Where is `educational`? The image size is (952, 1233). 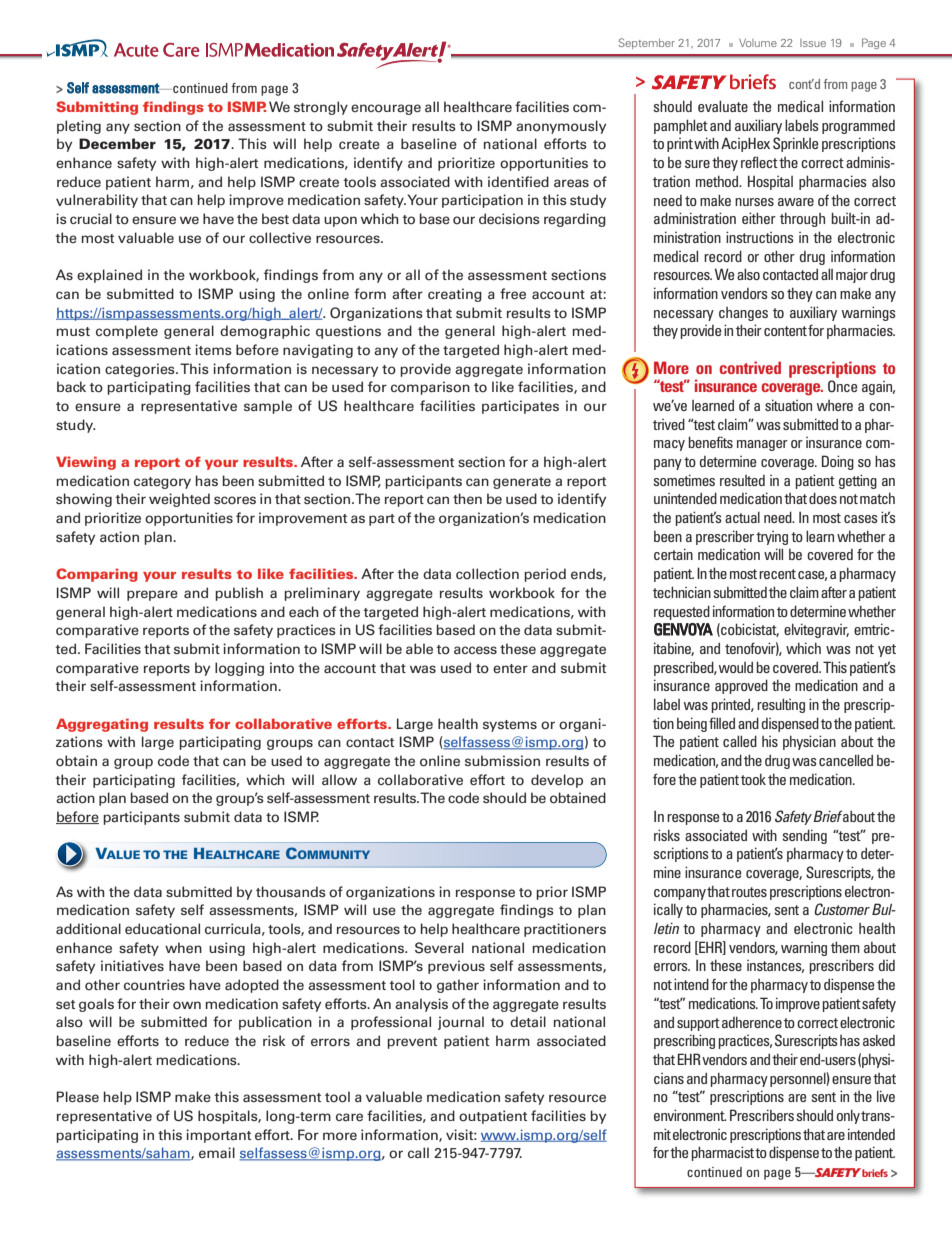 educational is located at coordinates (162, 929).
